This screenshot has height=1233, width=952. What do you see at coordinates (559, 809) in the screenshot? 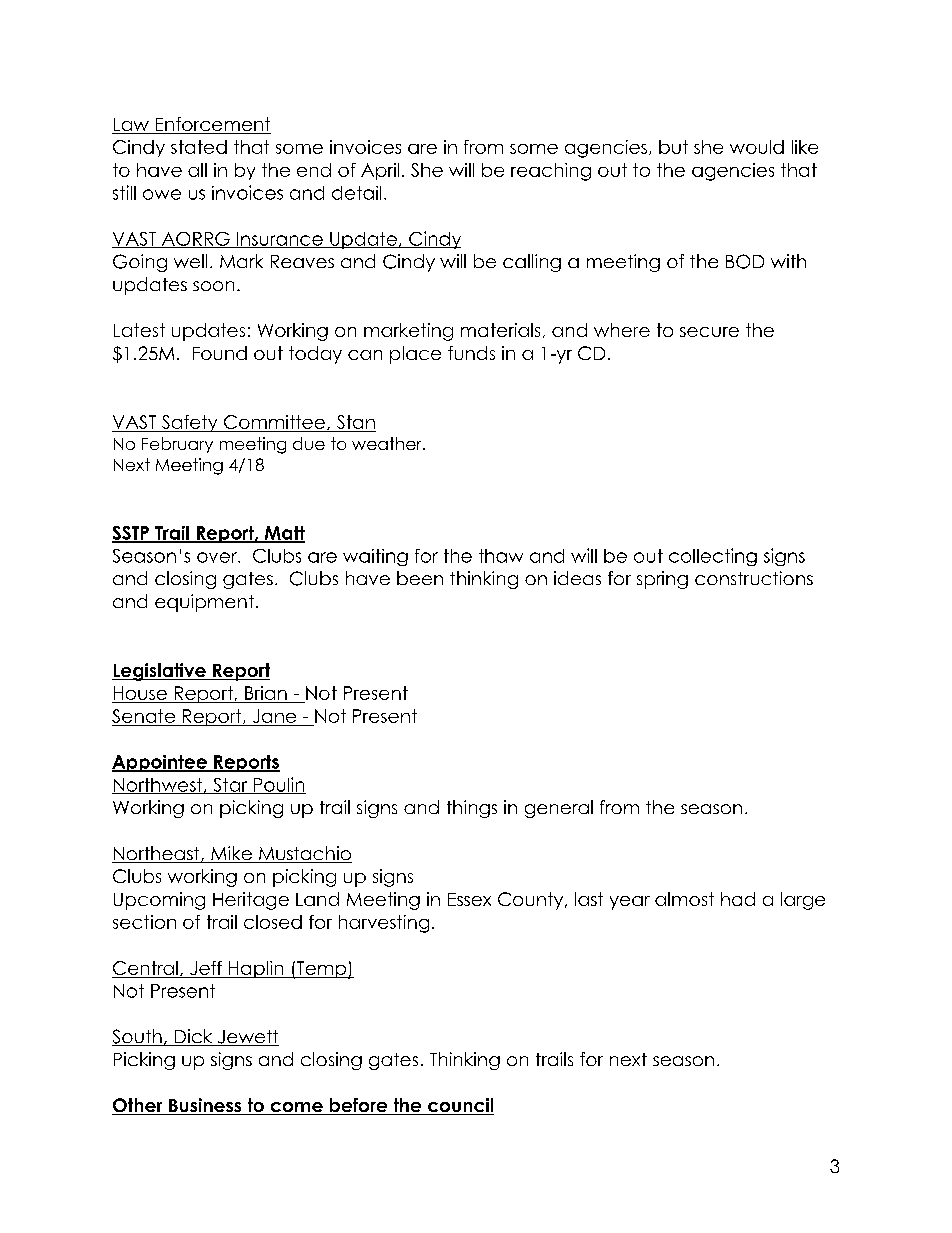
I see `general` at bounding box center [559, 809].
